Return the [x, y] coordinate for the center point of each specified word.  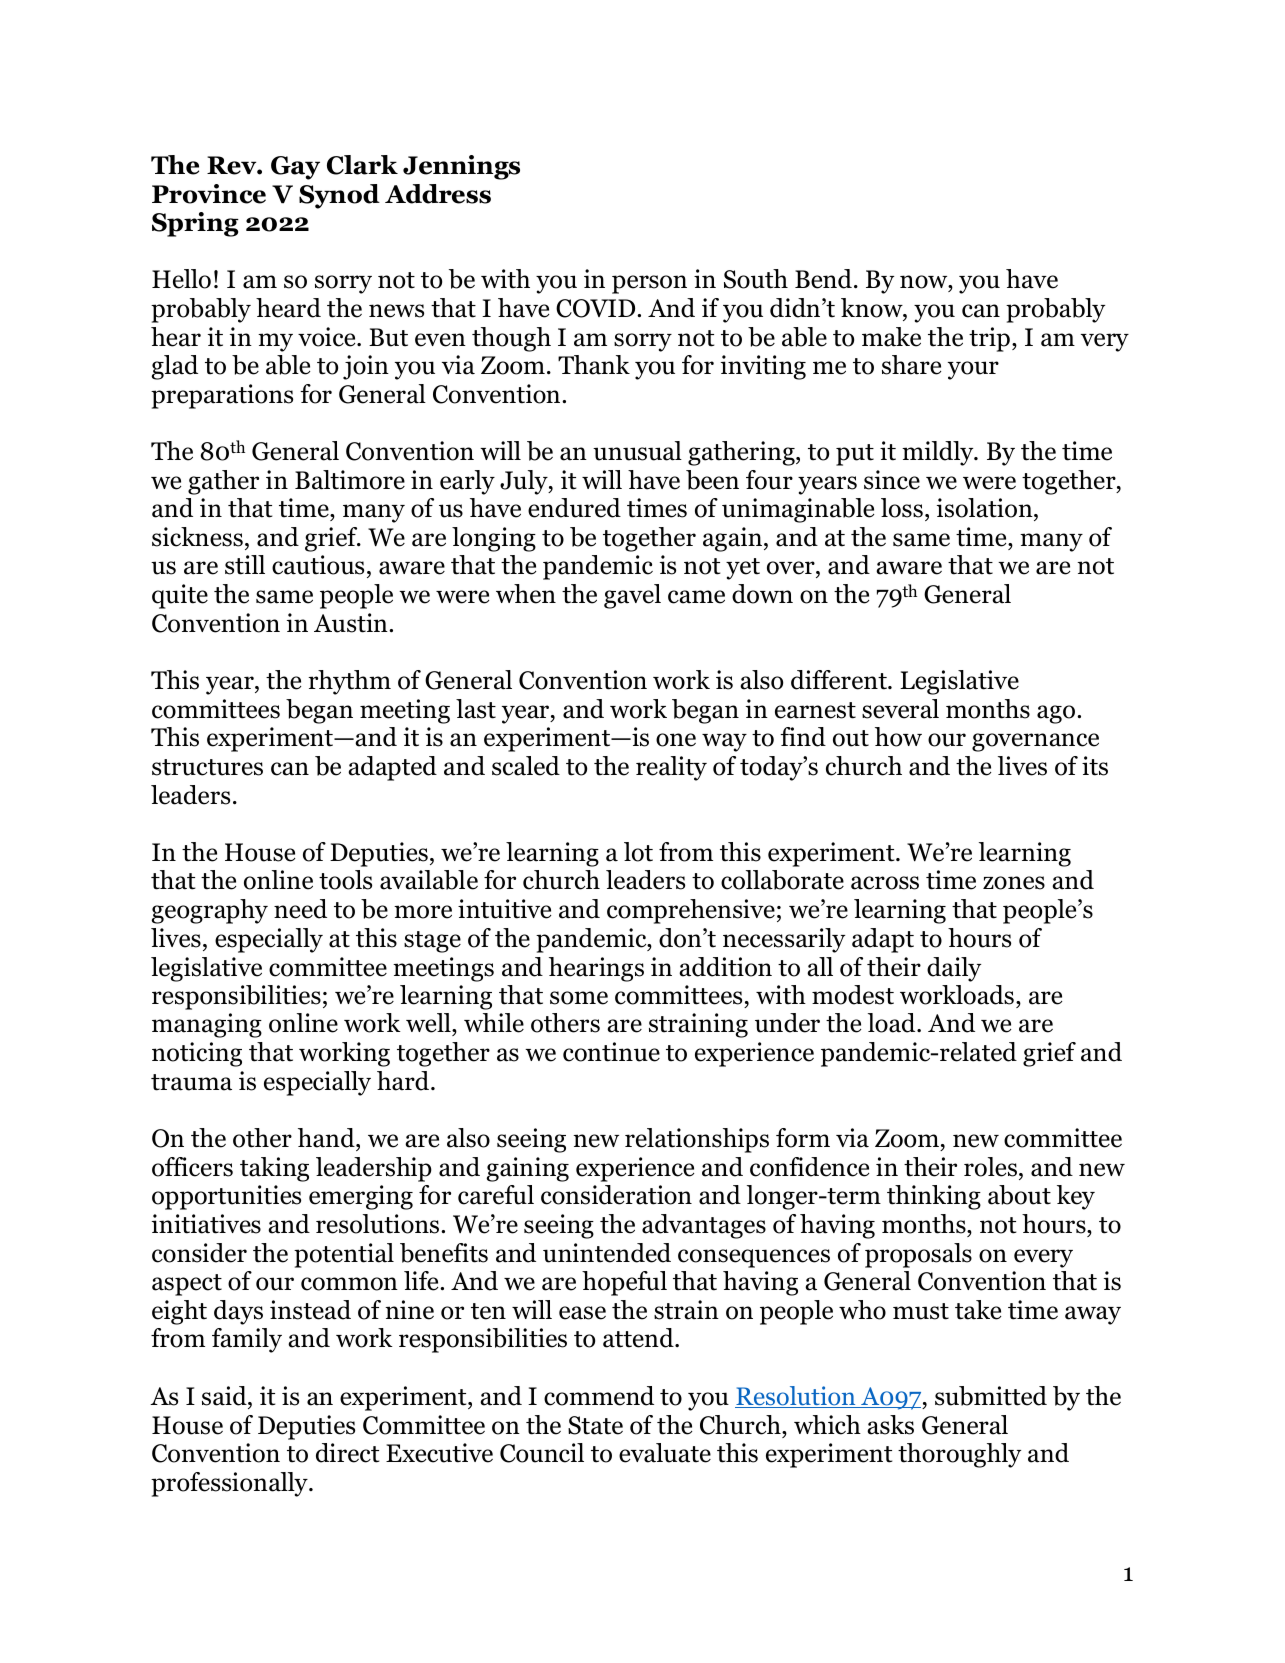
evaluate [665, 1453]
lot [638, 852]
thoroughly [959, 1455]
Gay [295, 168]
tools [345, 880]
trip [989, 339]
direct [348, 1453]
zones [1014, 883]
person [649, 284]
